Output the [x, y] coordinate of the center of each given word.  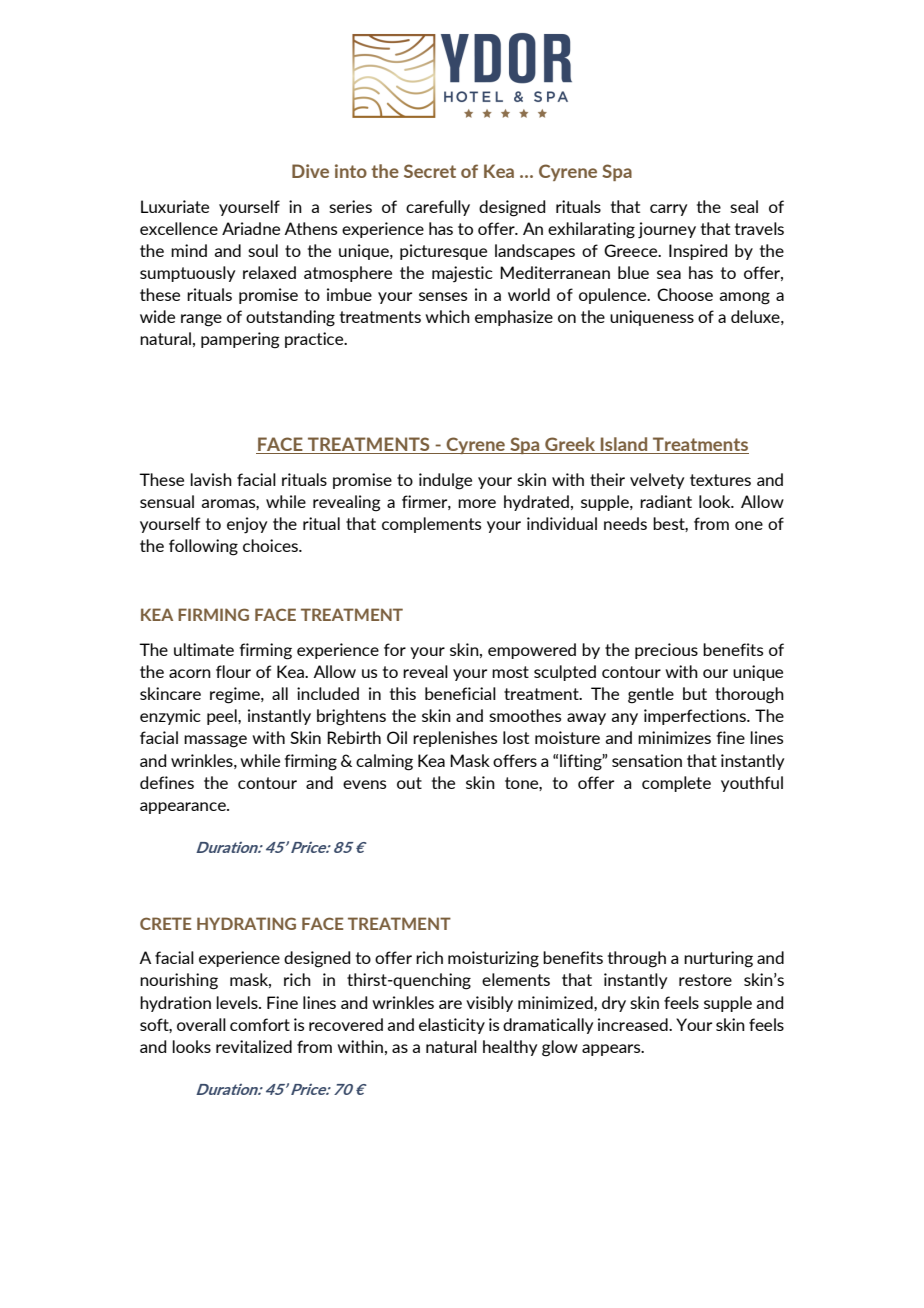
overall [201, 1024]
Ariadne [251, 228]
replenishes [455, 739]
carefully [438, 208]
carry [668, 210]
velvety [657, 481]
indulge [445, 481]
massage [215, 741]
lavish [211, 479]
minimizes [674, 737]
